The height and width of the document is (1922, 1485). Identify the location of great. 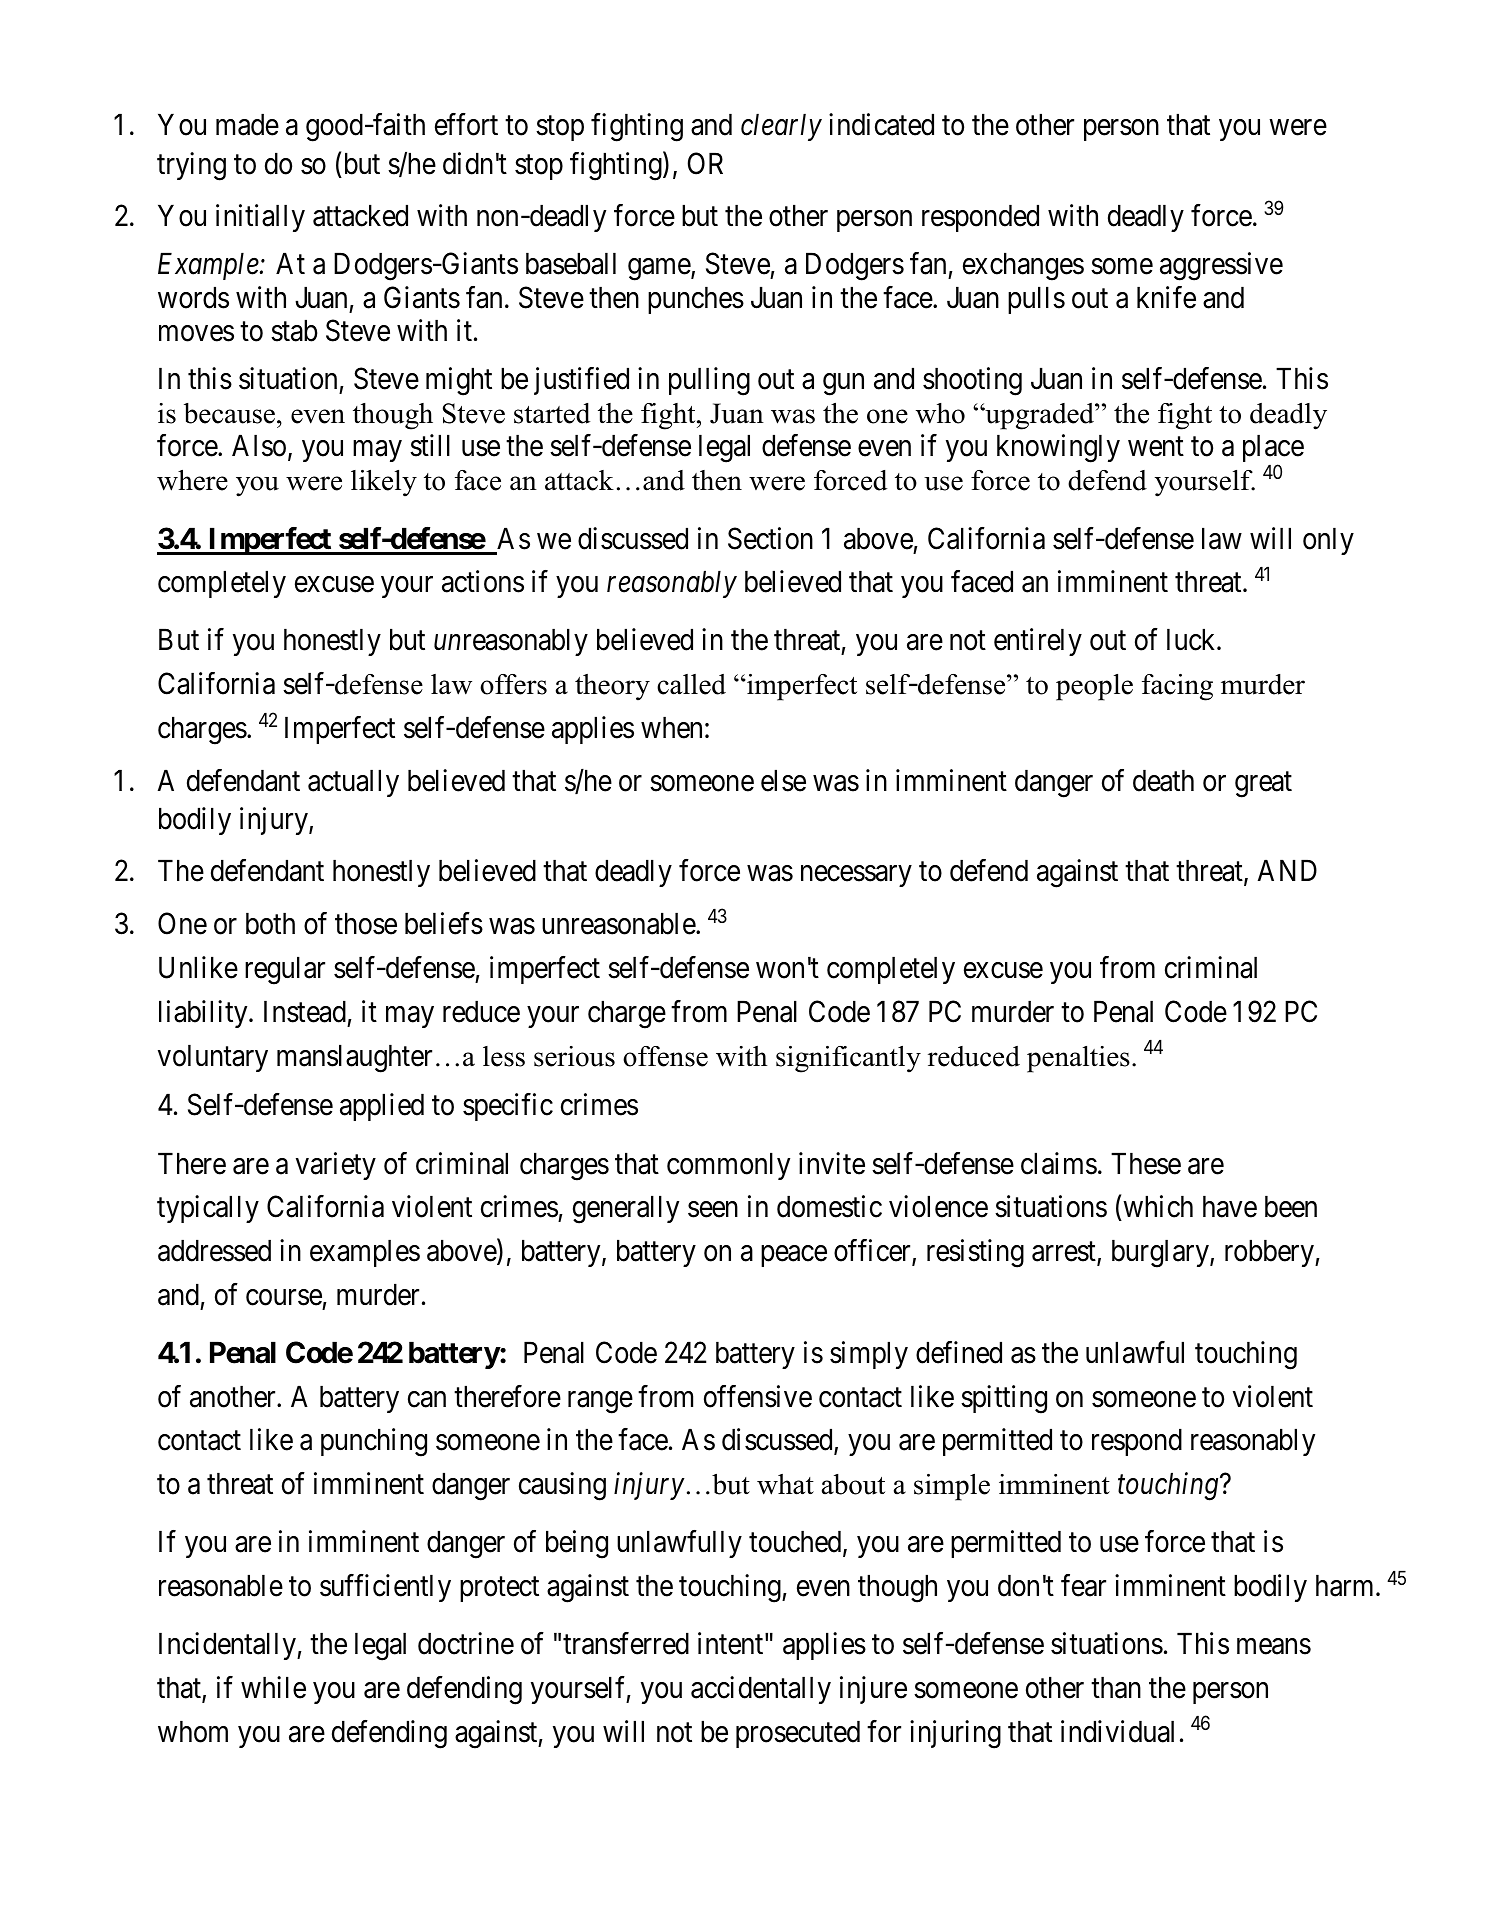
(1263, 785).
